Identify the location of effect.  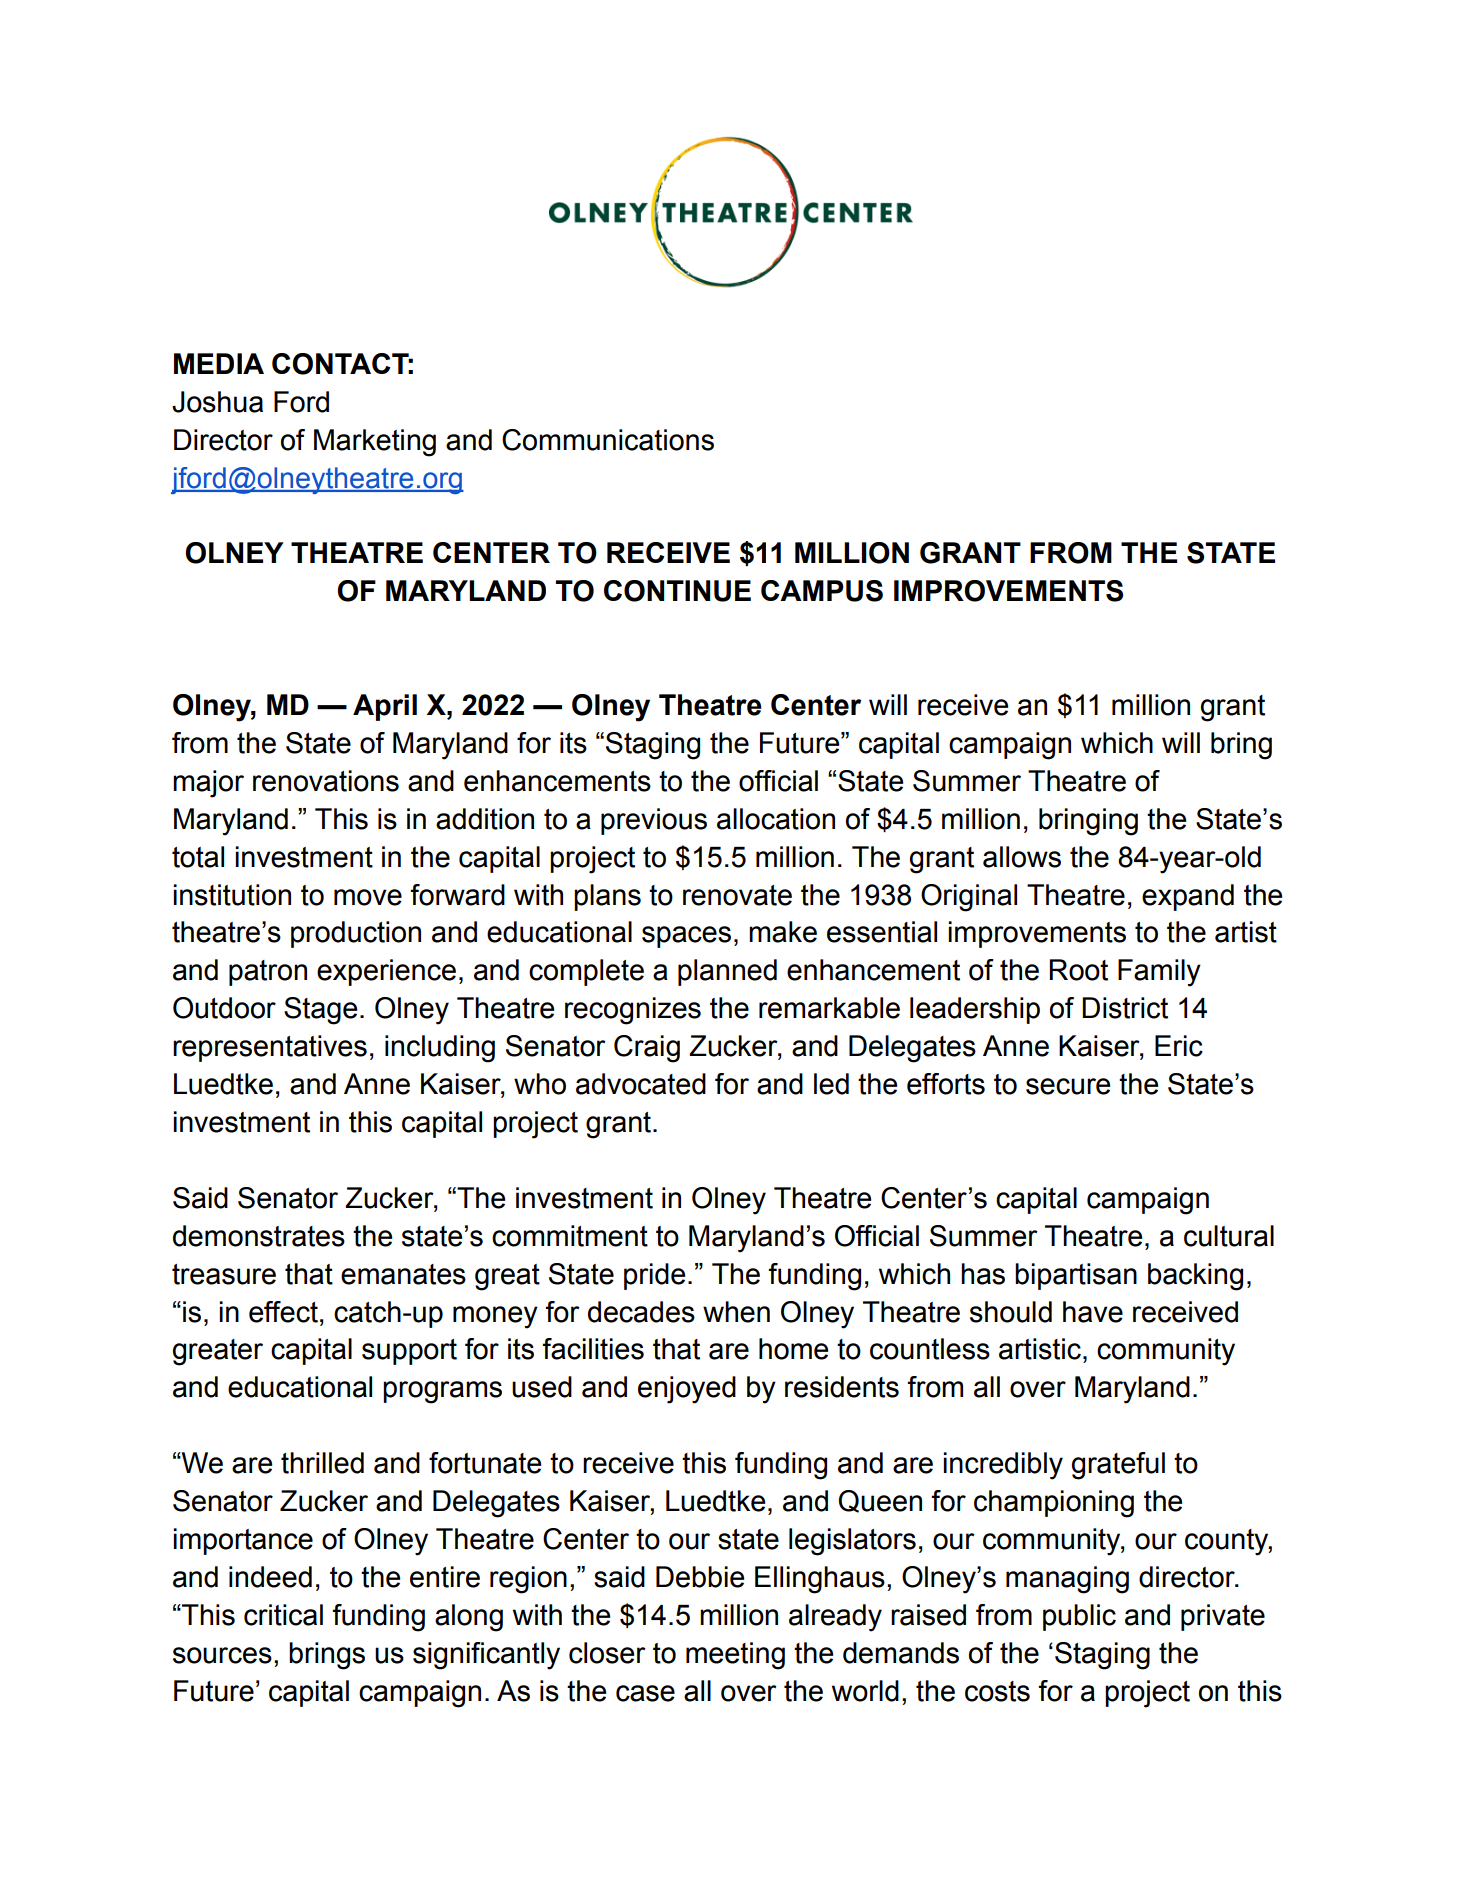
(283, 1312).
